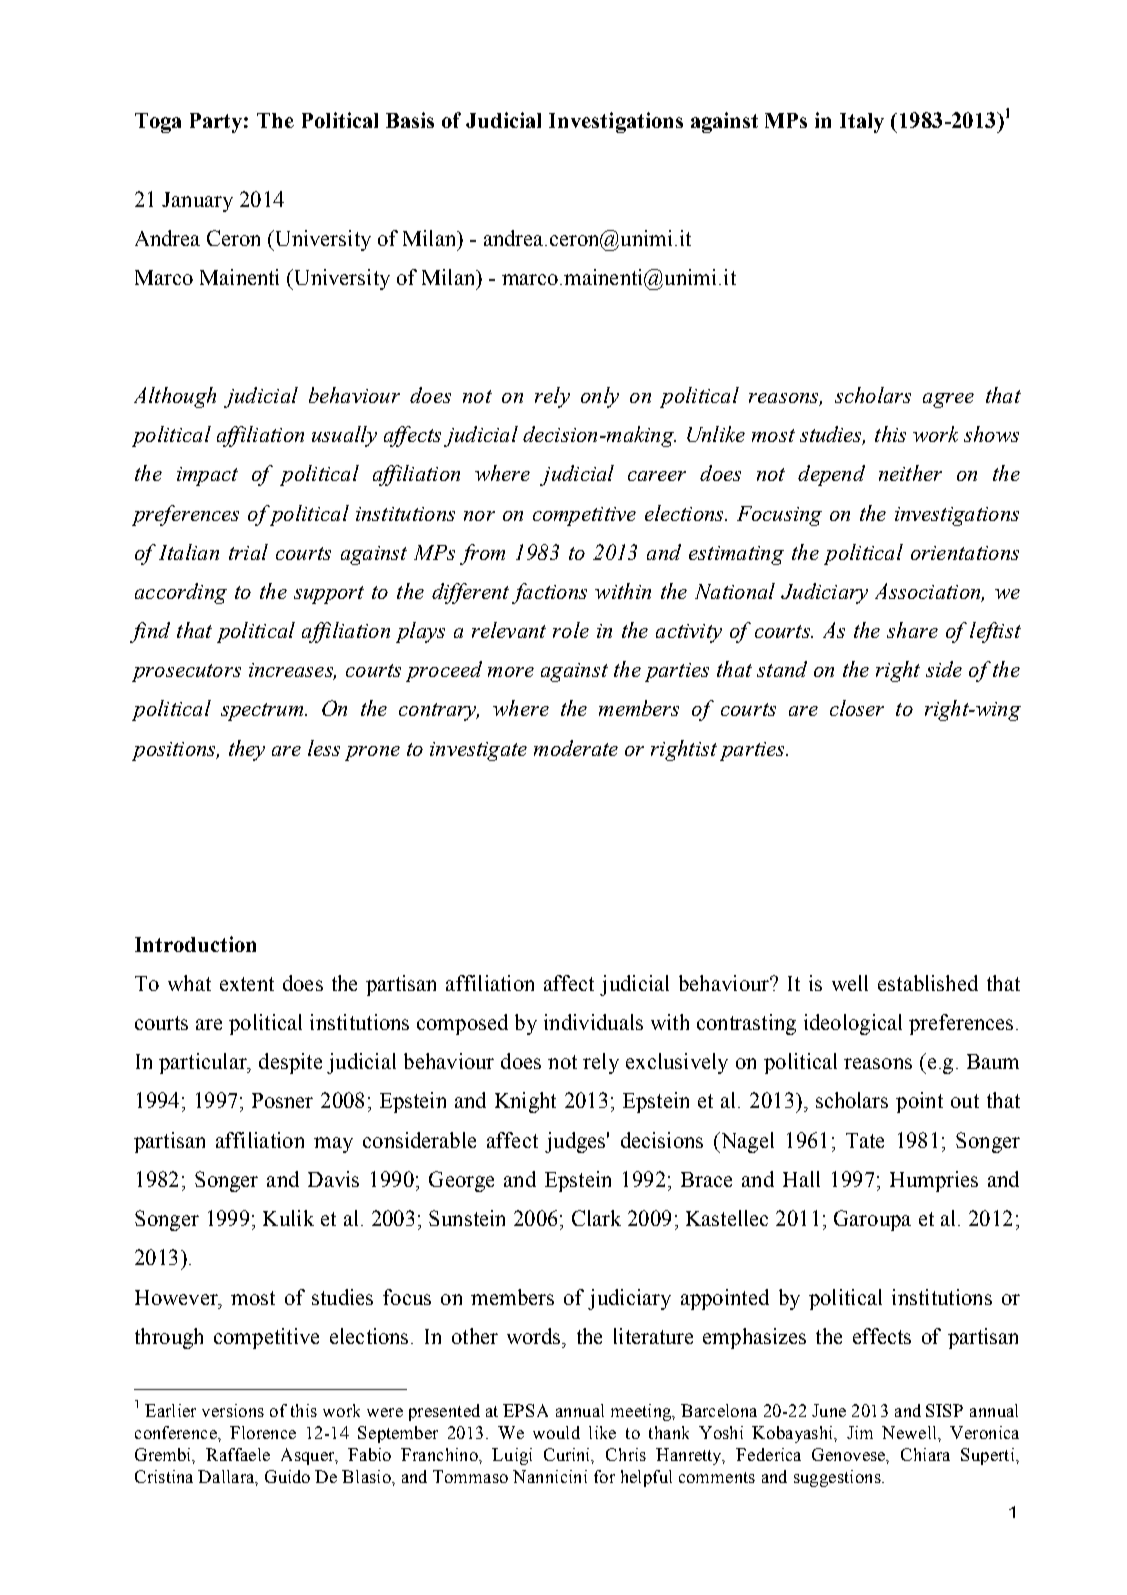  What do you see at coordinates (857, 708) in the page?
I see `closer` at bounding box center [857, 708].
